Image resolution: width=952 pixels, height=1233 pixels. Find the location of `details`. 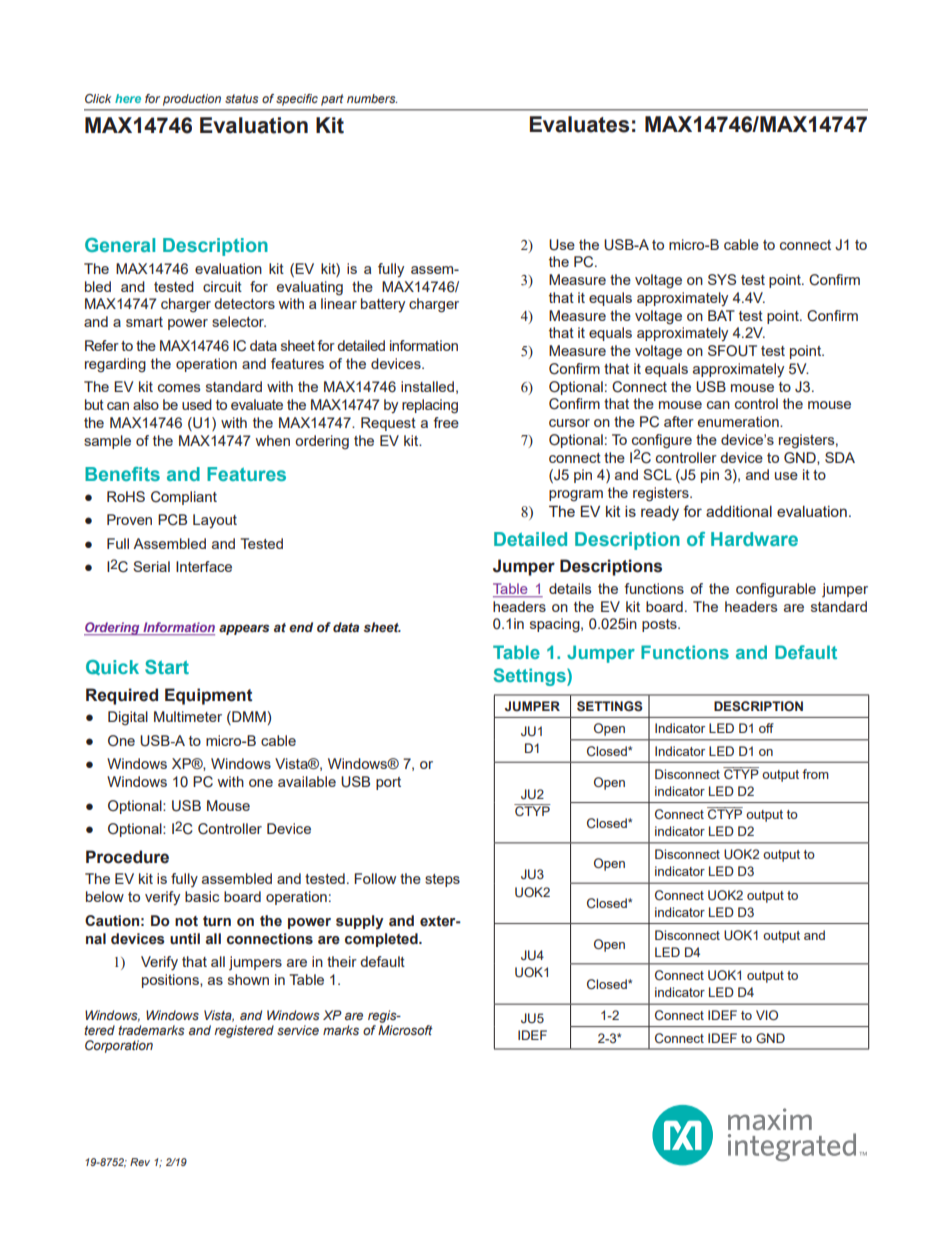

details is located at coordinates (570, 588).
